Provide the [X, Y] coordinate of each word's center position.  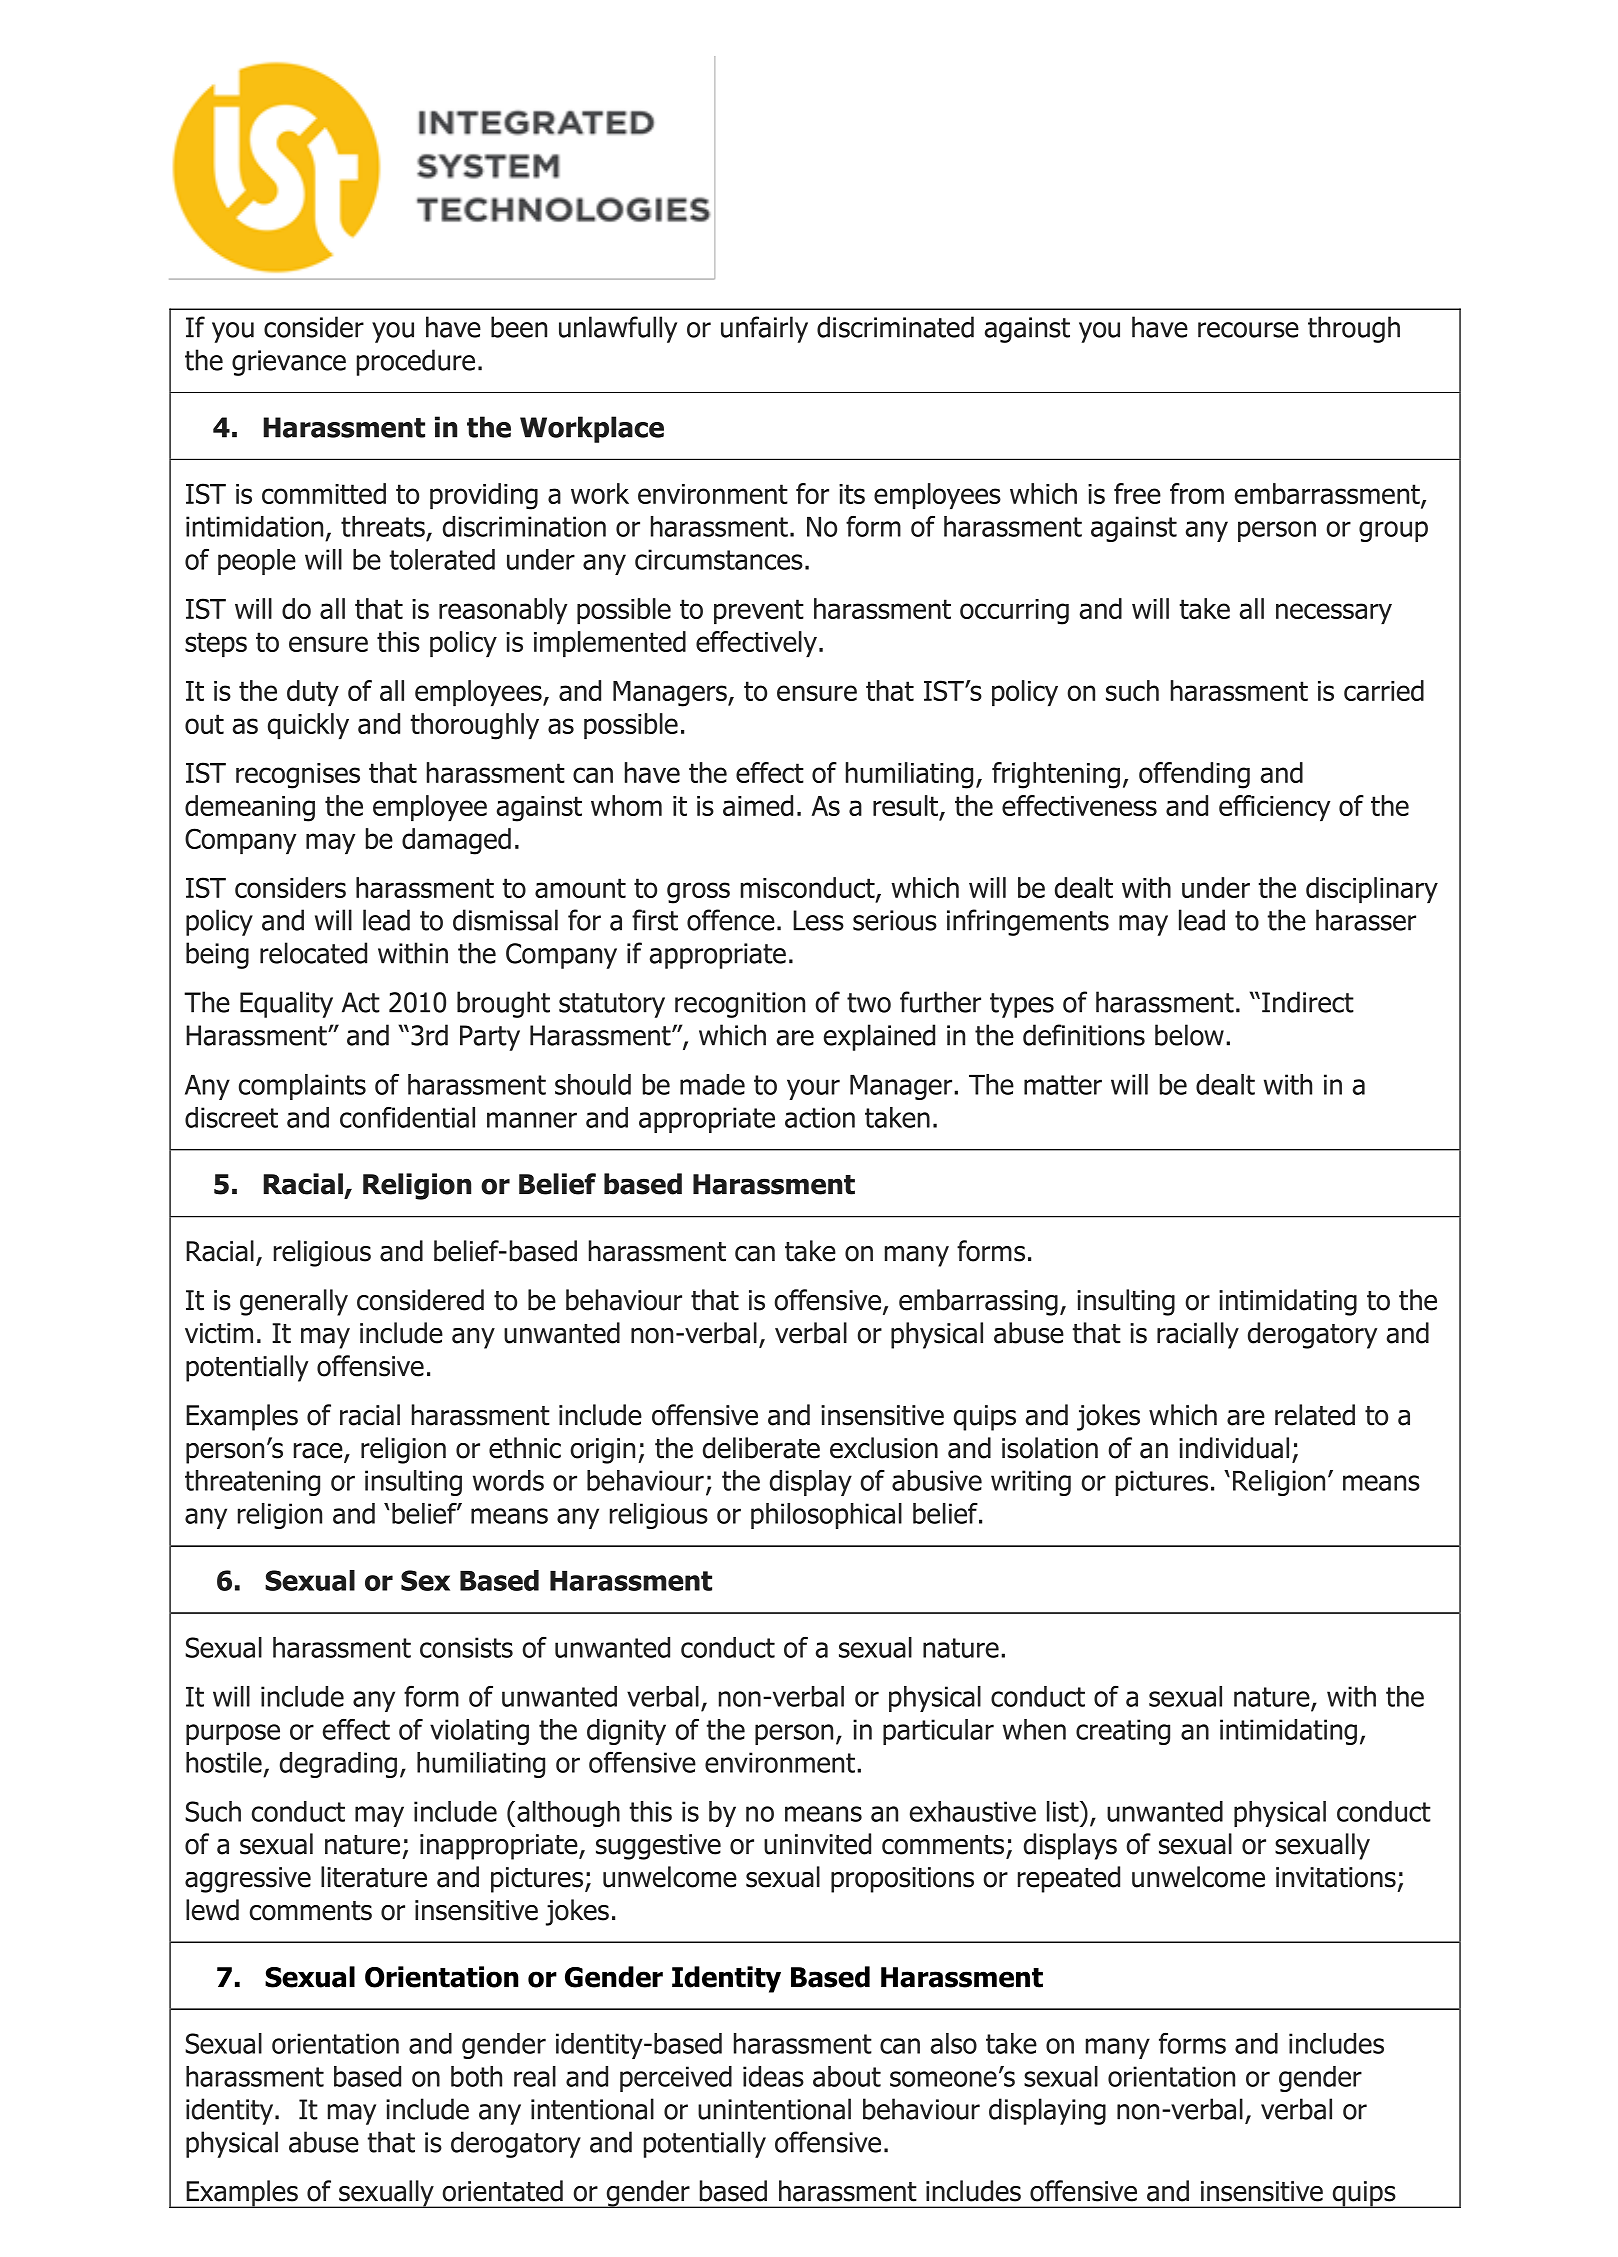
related [1315, 1415]
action [820, 1117]
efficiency [1274, 808]
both [476, 2076]
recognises [298, 776]
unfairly [764, 329]
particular [938, 1732]
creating [1123, 1732]
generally [294, 1302]
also [954, 2043]
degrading [338, 1765]
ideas [773, 2076]
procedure [416, 362]
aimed [758, 805]
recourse [1248, 330]
